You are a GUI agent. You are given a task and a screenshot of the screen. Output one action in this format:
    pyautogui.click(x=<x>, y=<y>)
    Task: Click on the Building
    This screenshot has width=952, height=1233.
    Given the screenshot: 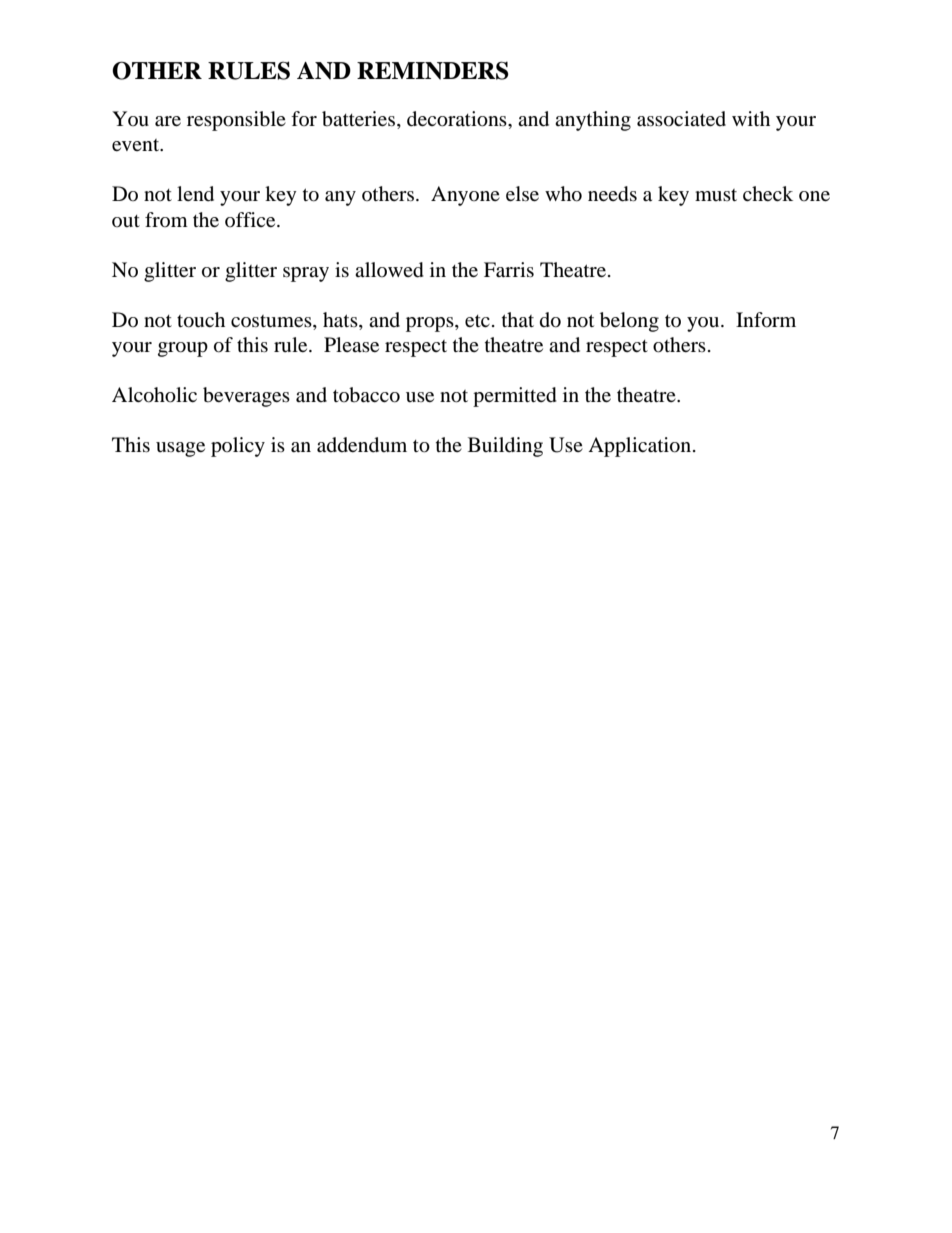 What is the action you would take?
    pyautogui.click(x=505, y=447)
